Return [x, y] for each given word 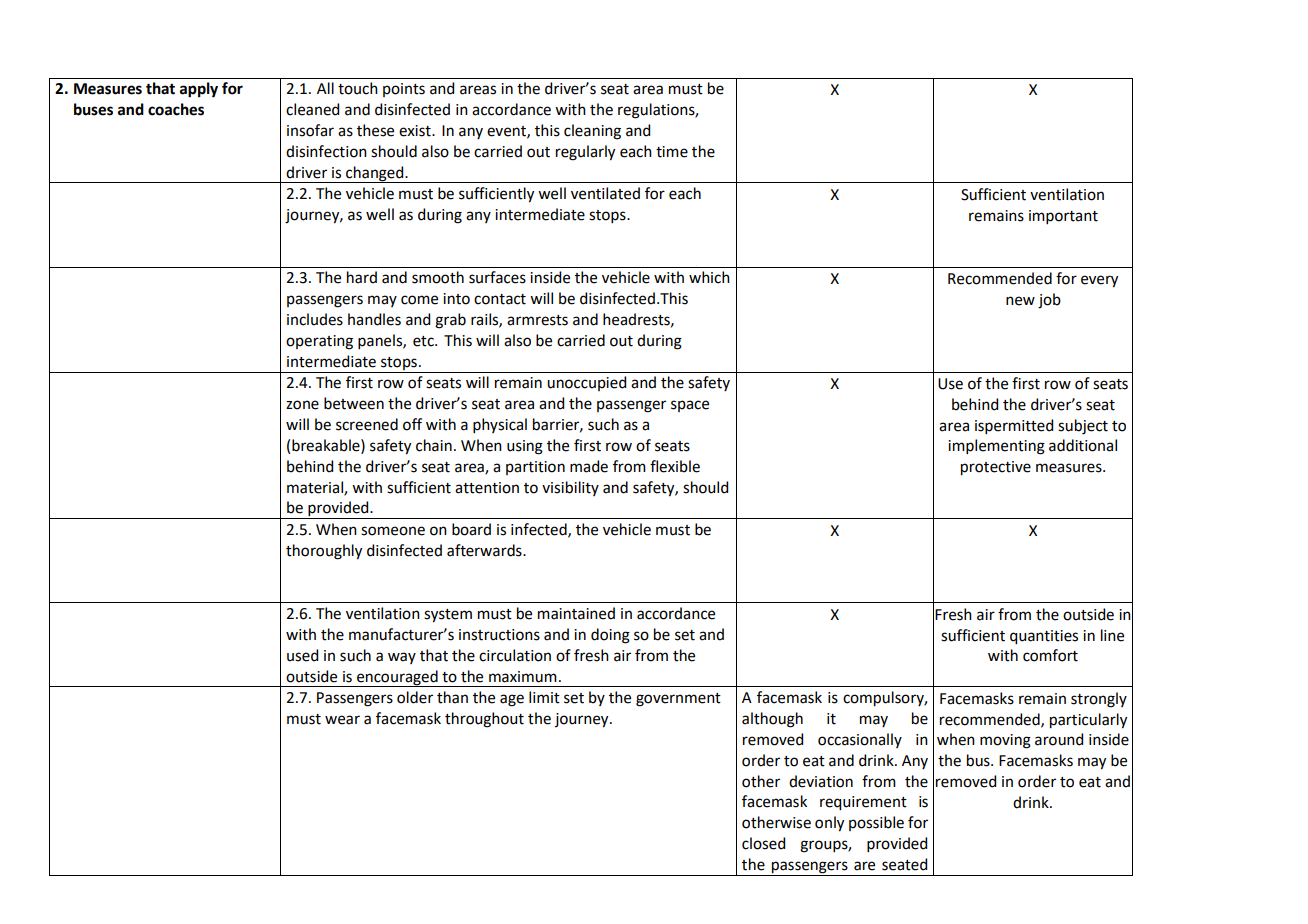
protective [996, 468]
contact [500, 299]
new [1020, 301]
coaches [176, 109]
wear [342, 720]
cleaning [592, 132]
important [1063, 217]
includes [315, 319]
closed [763, 843]
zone [302, 405]
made [589, 466]
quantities [1044, 637]
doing [610, 636]
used [302, 655]
